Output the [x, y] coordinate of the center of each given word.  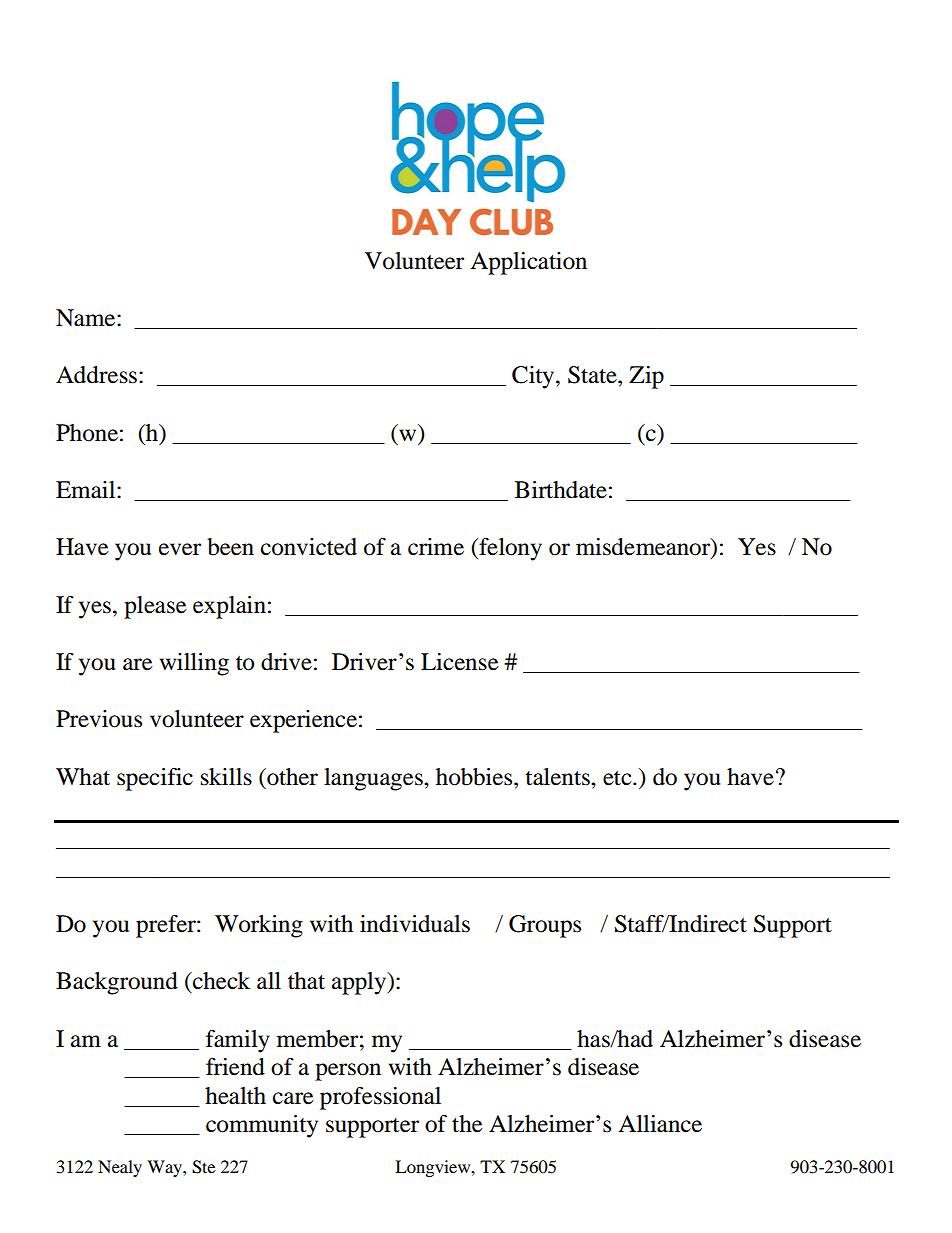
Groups [545, 926]
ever [180, 549]
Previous [99, 719]
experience [303, 721]
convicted [309, 547]
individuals [415, 924]
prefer [167, 926]
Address [96, 375]
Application [528, 263]
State [593, 375]
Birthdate [561, 490]
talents [558, 777]
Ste [203, 1167]
